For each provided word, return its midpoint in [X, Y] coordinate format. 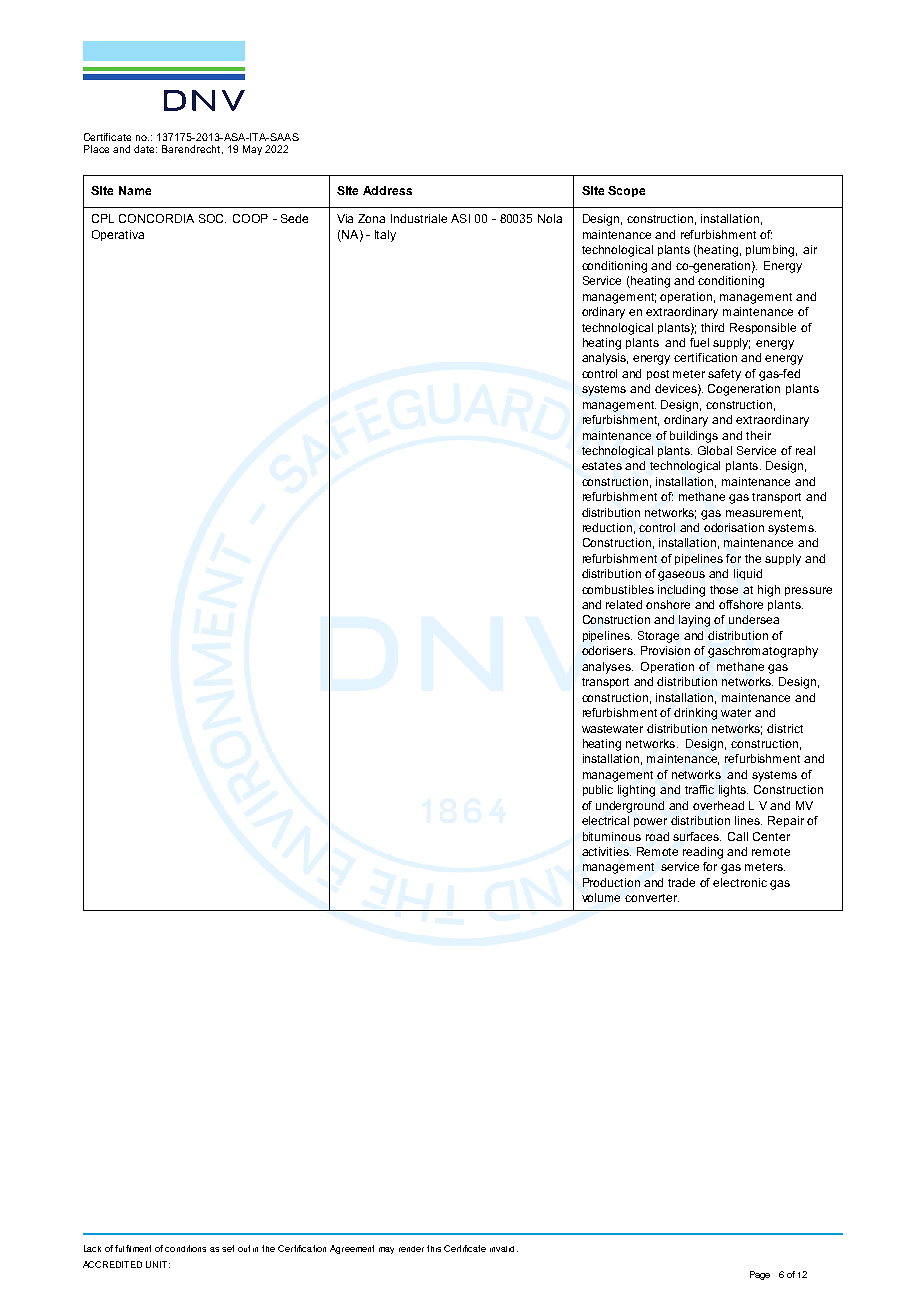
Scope [626, 191]
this [434, 1248]
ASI [460, 218]
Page [760, 1275]
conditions [185, 1248]
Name [135, 190]
